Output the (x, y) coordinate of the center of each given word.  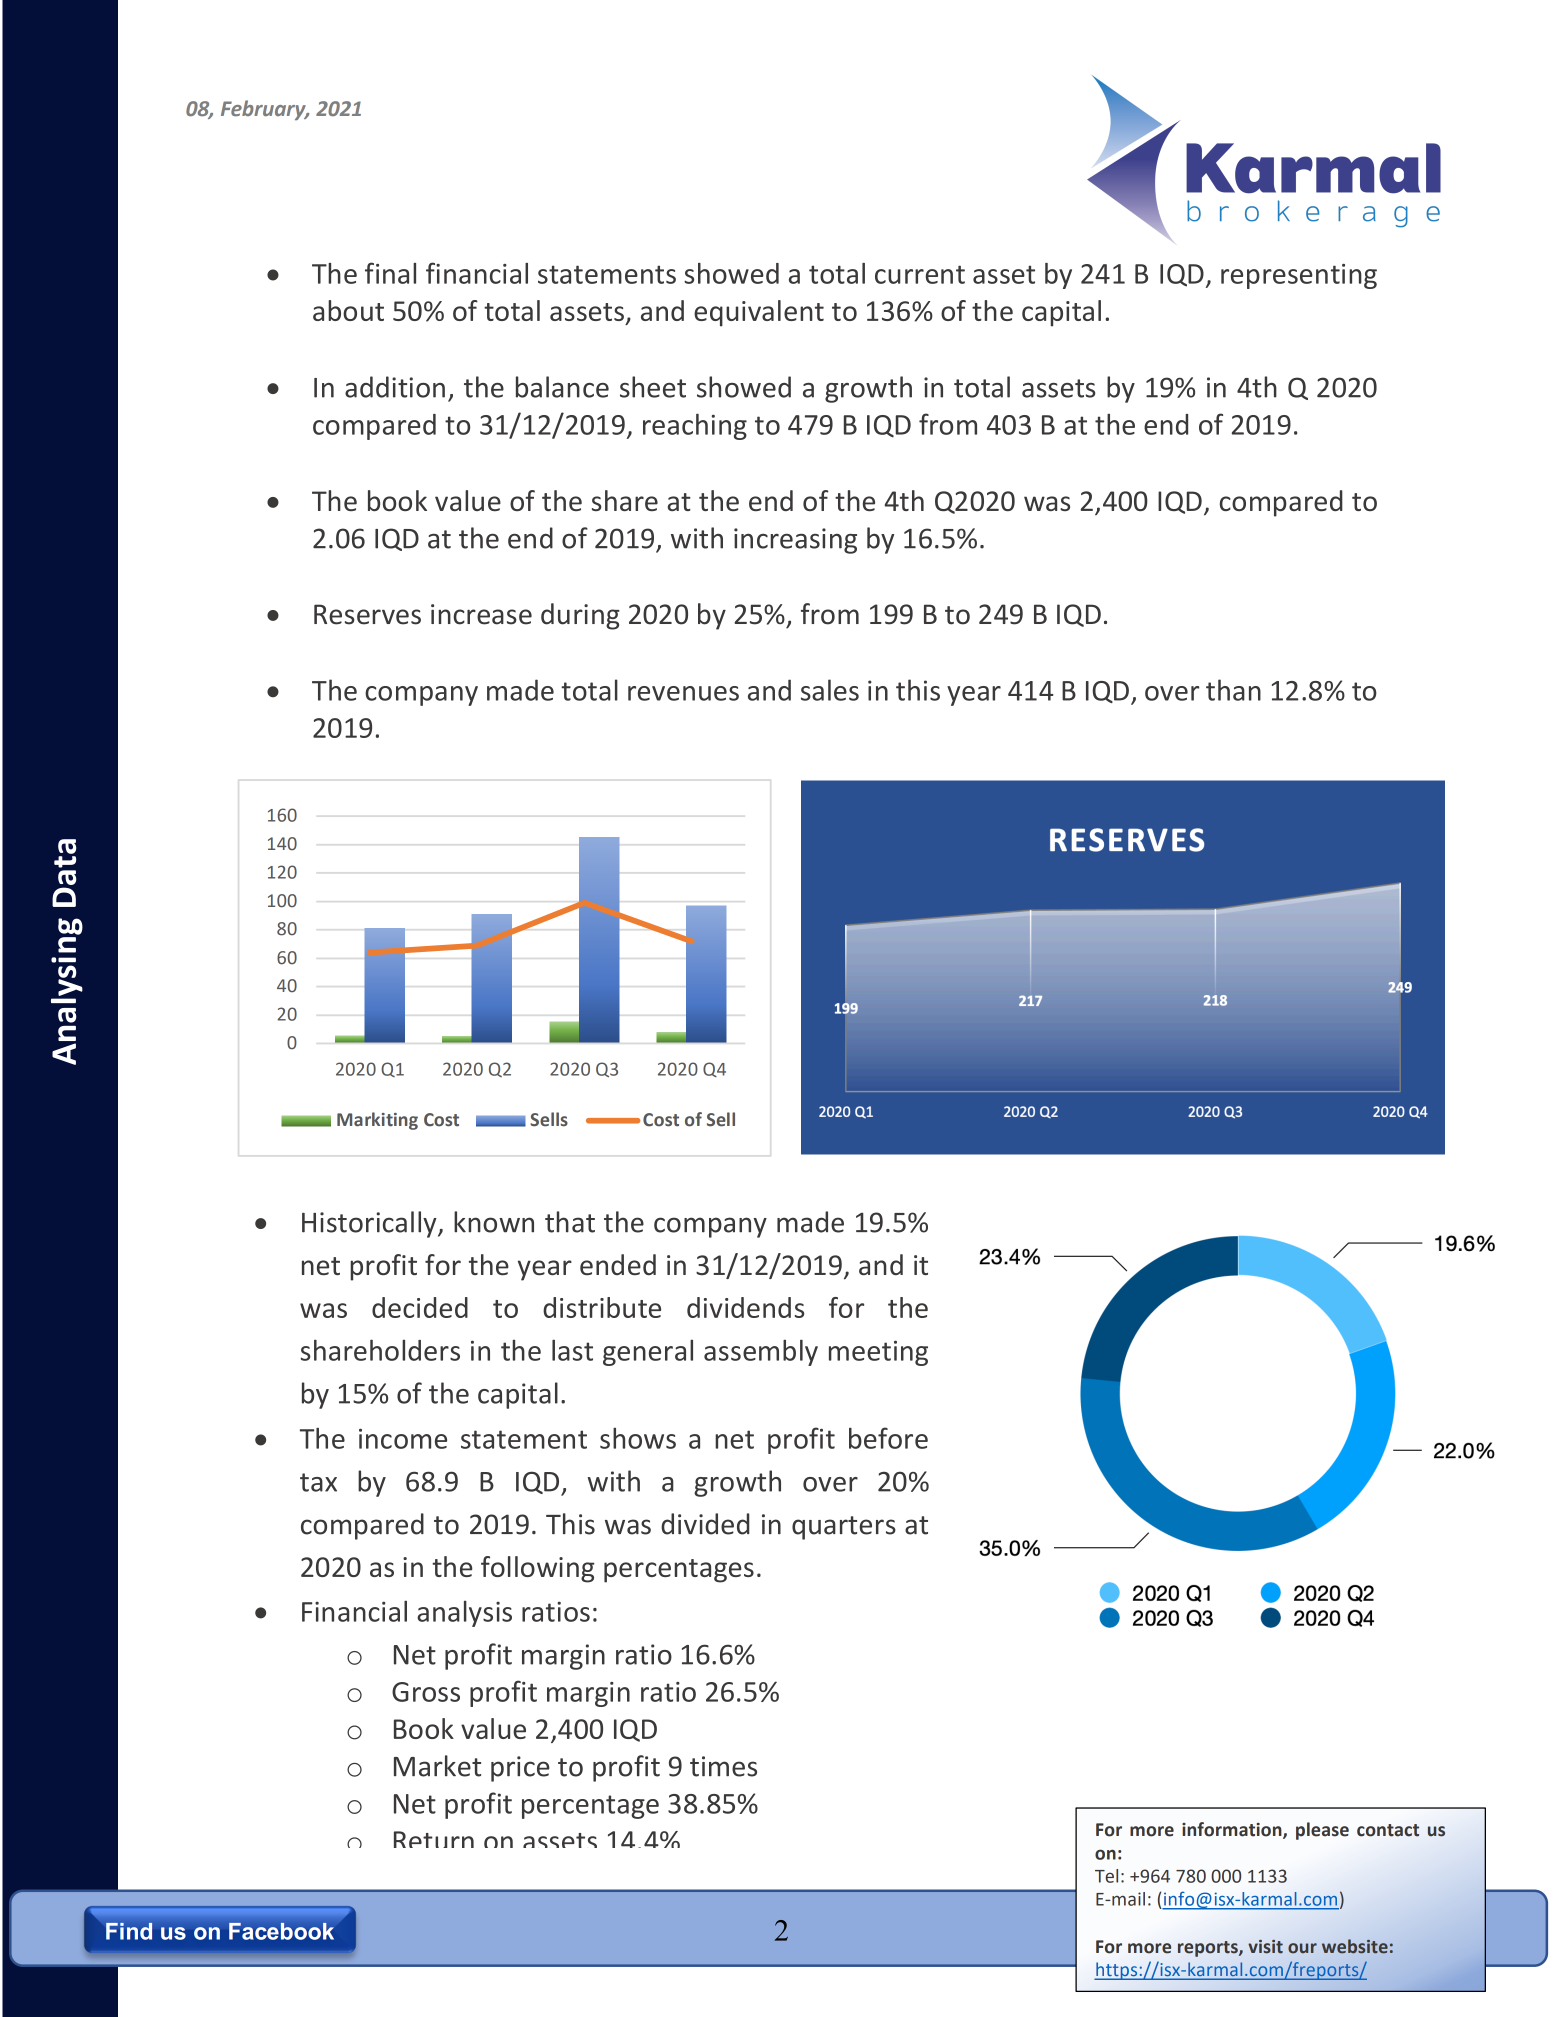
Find (129, 1931)
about (348, 310)
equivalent (759, 313)
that (570, 1222)
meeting (878, 1353)
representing (1299, 276)
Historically (370, 1224)
